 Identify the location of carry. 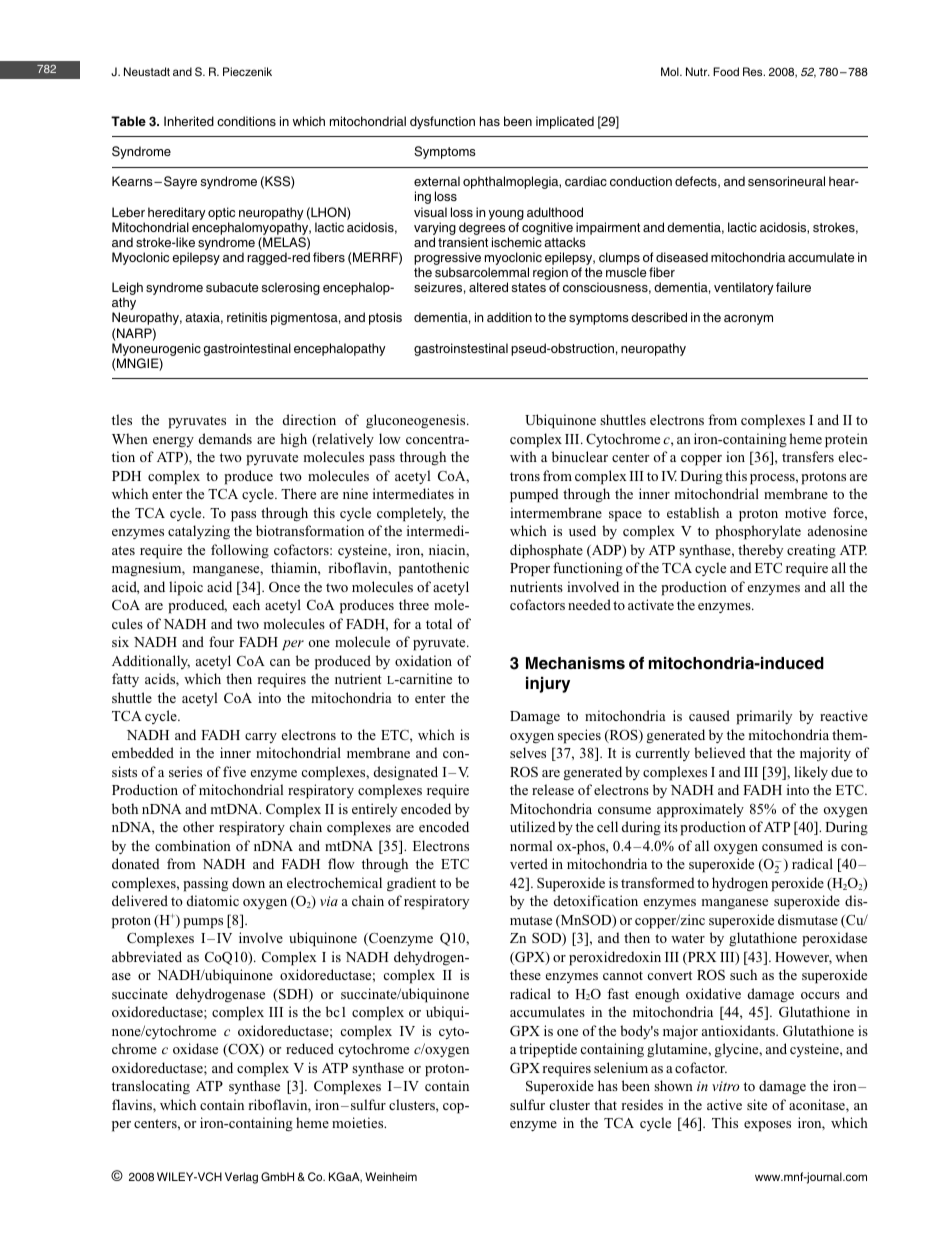
(261, 738).
